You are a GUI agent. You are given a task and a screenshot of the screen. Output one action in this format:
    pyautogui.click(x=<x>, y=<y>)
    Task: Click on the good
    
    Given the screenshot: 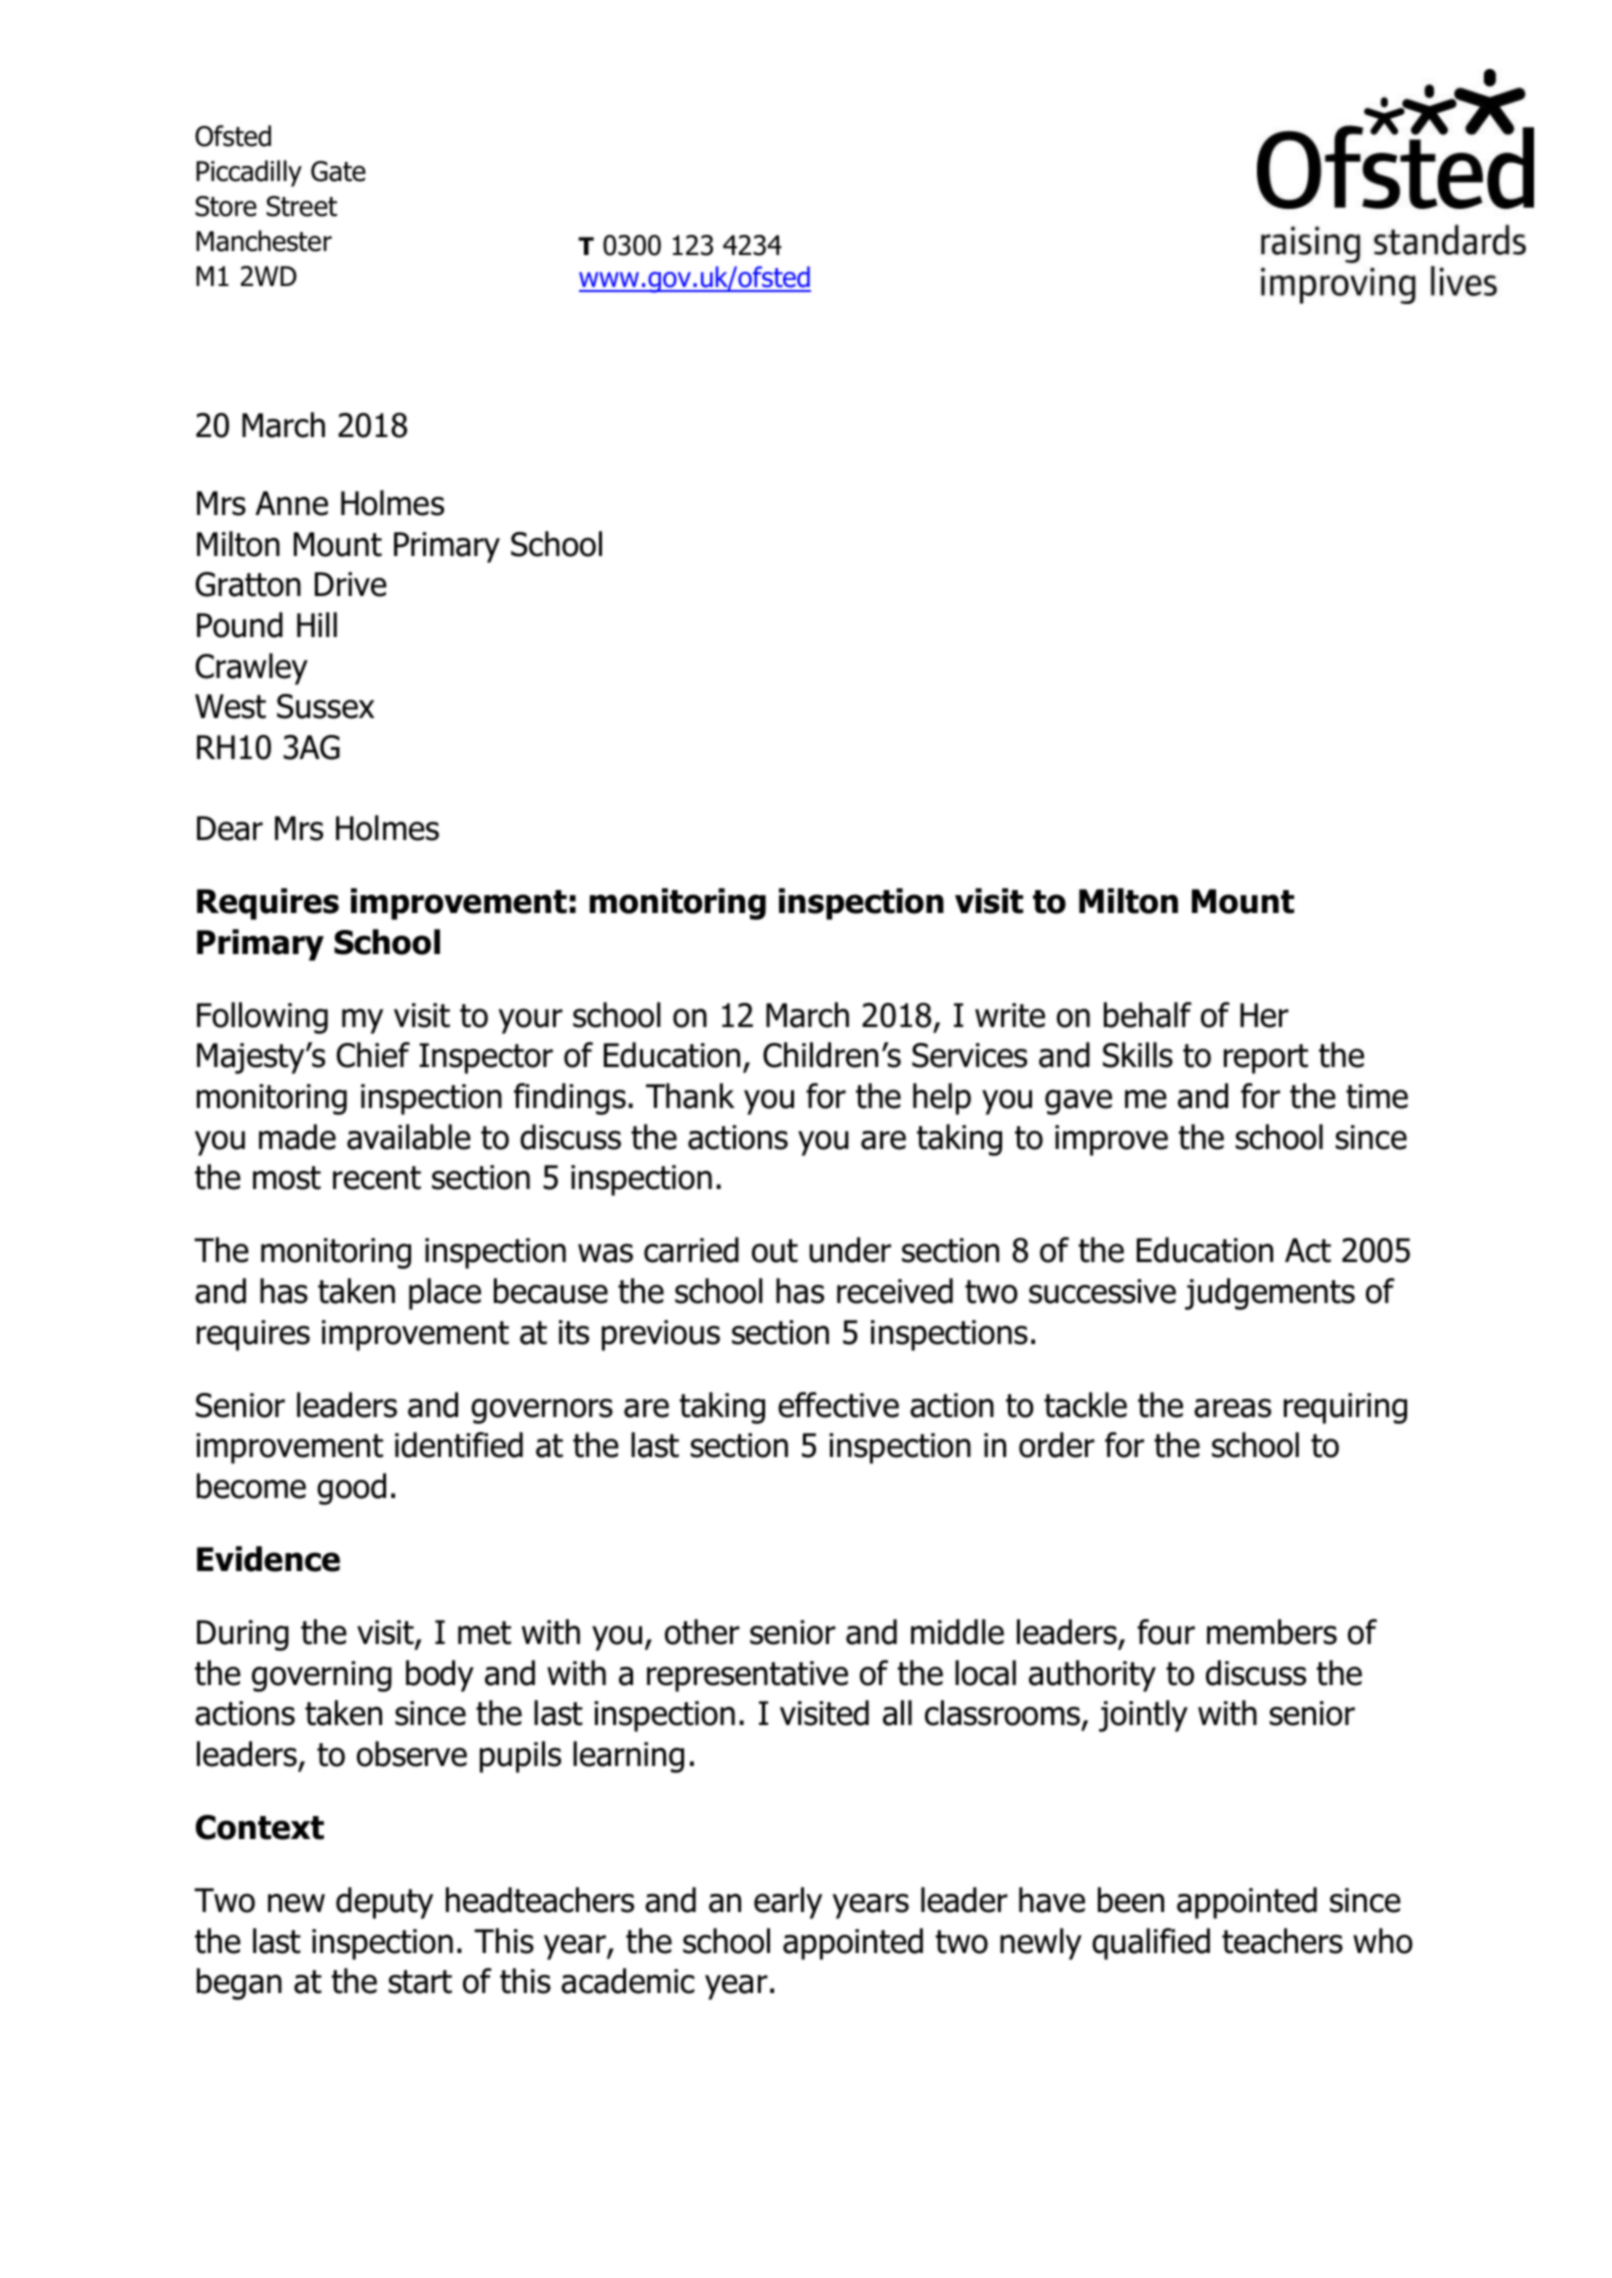 What is the action you would take?
    pyautogui.click(x=351, y=1489)
